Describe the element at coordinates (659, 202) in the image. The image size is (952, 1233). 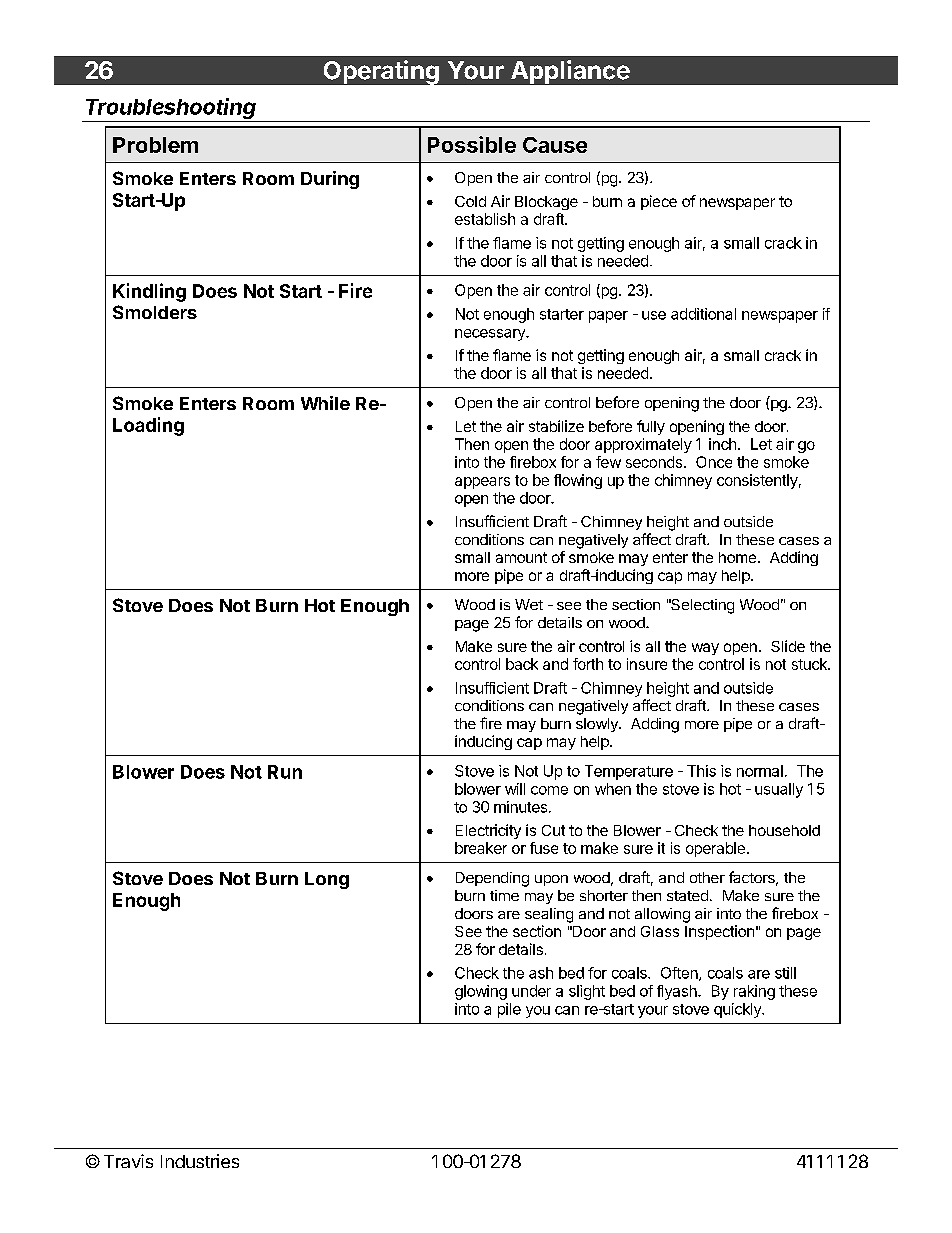
I see `piece` at that location.
